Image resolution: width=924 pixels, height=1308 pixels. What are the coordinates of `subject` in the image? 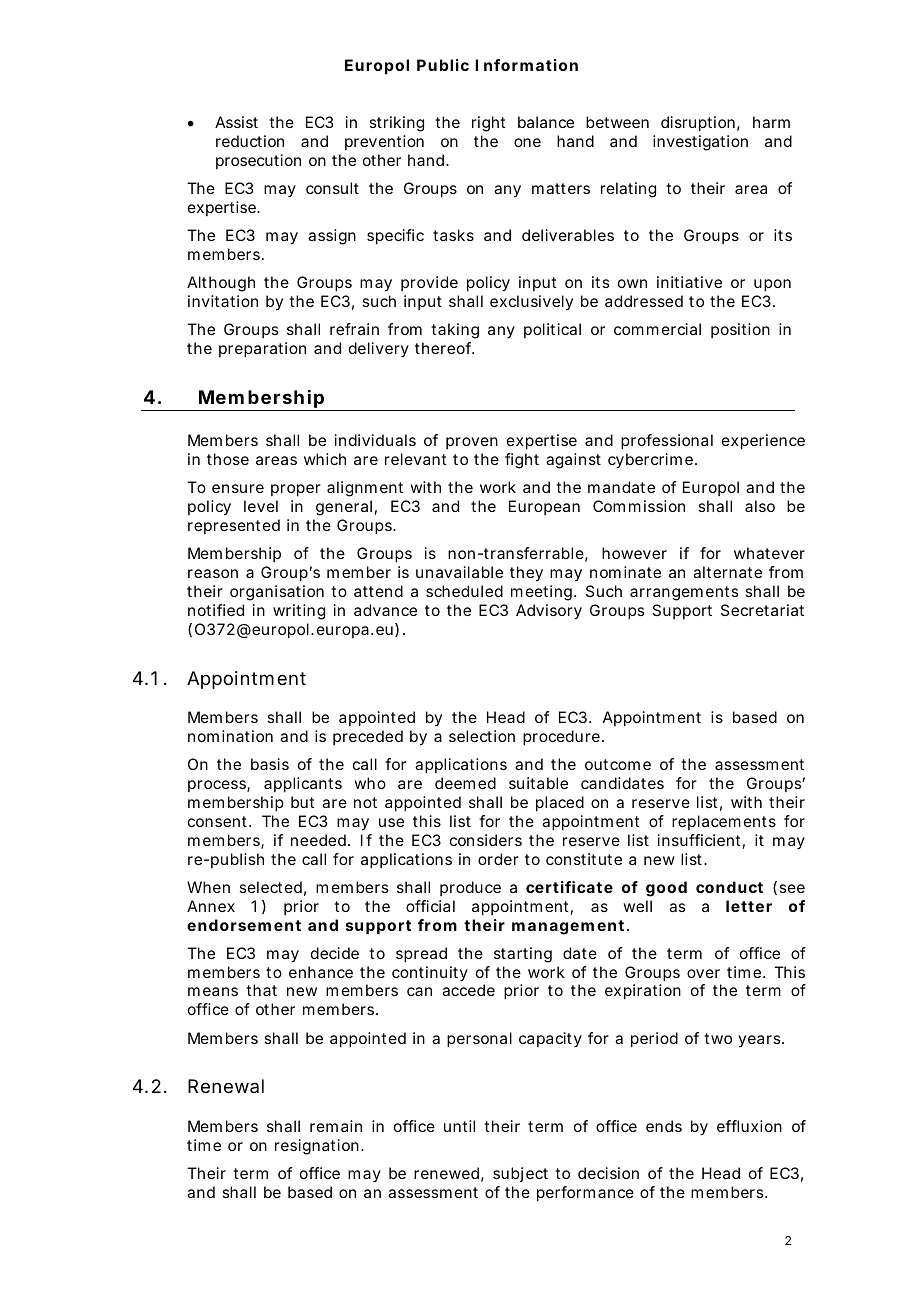 It's located at (520, 1174).
